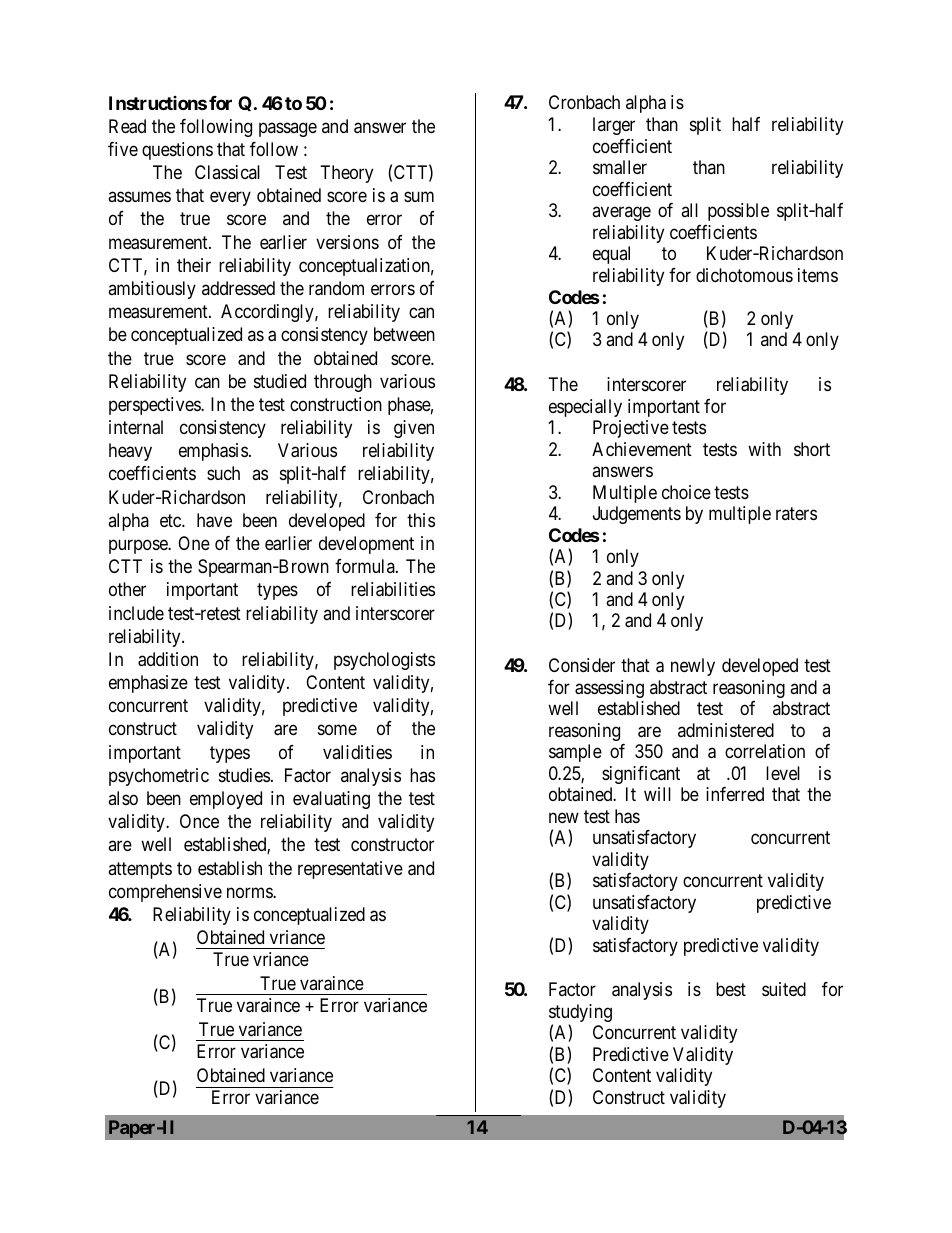 The height and width of the screenshot is (1233, 952). Describe the element at coordinates (738, 212) in the screenshot. I see `possible` at that location.
